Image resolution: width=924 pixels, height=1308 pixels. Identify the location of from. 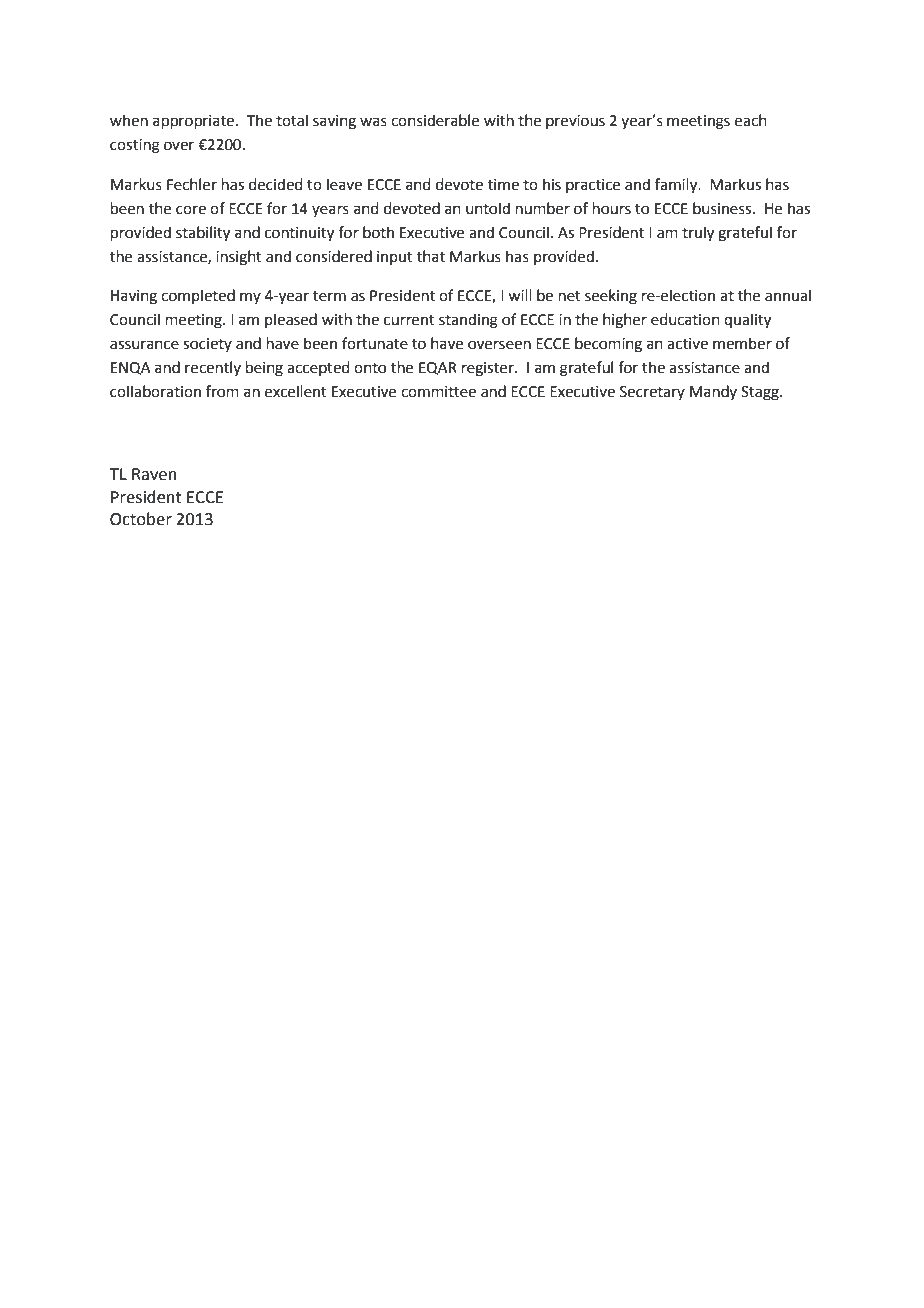
(222, 391).
